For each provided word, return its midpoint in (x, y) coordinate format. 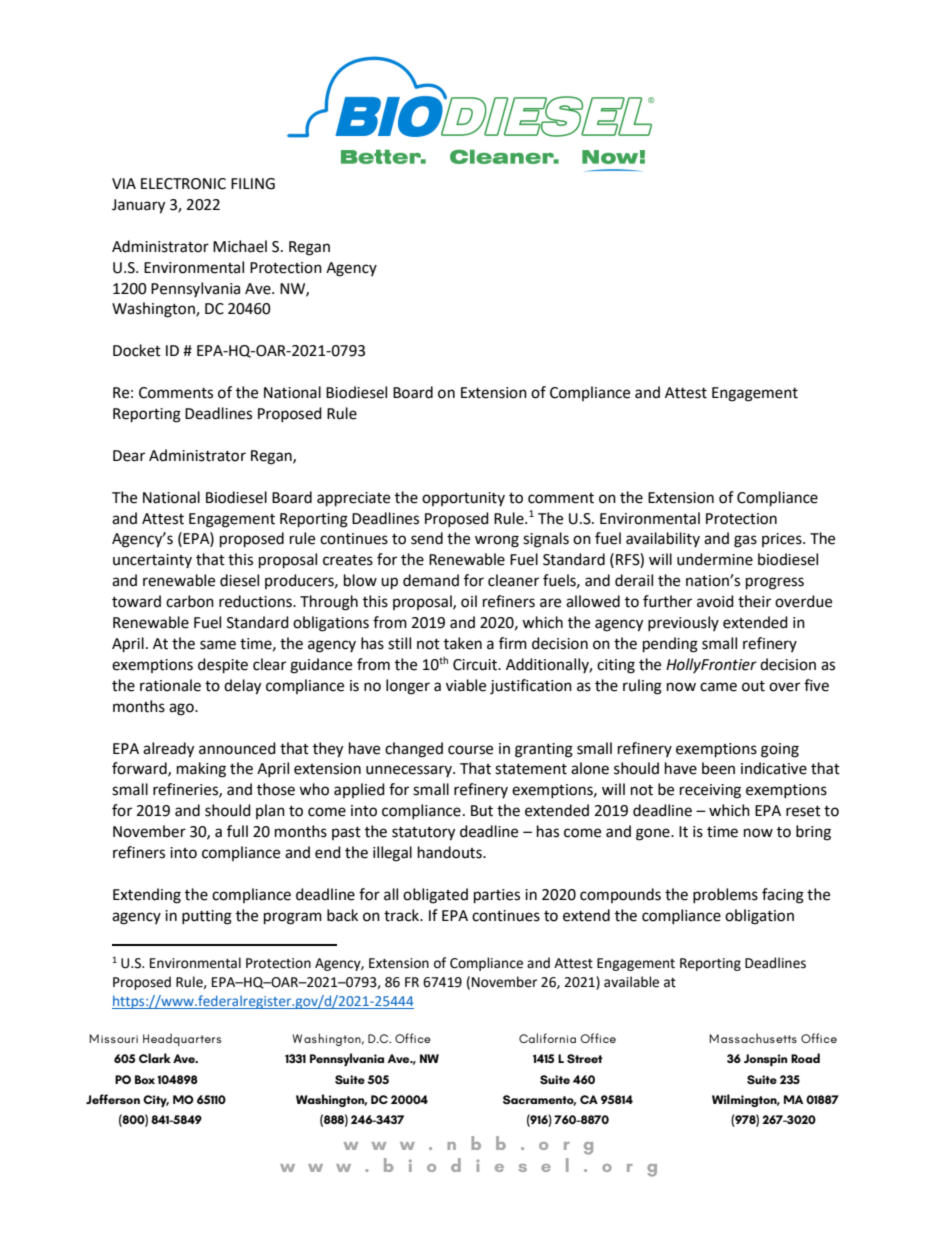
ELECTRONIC (183, 184)
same (218, 645)
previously (683, 623)
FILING (253, 184)
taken (463, 643)
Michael (240, 246)
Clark (155, 1058)
